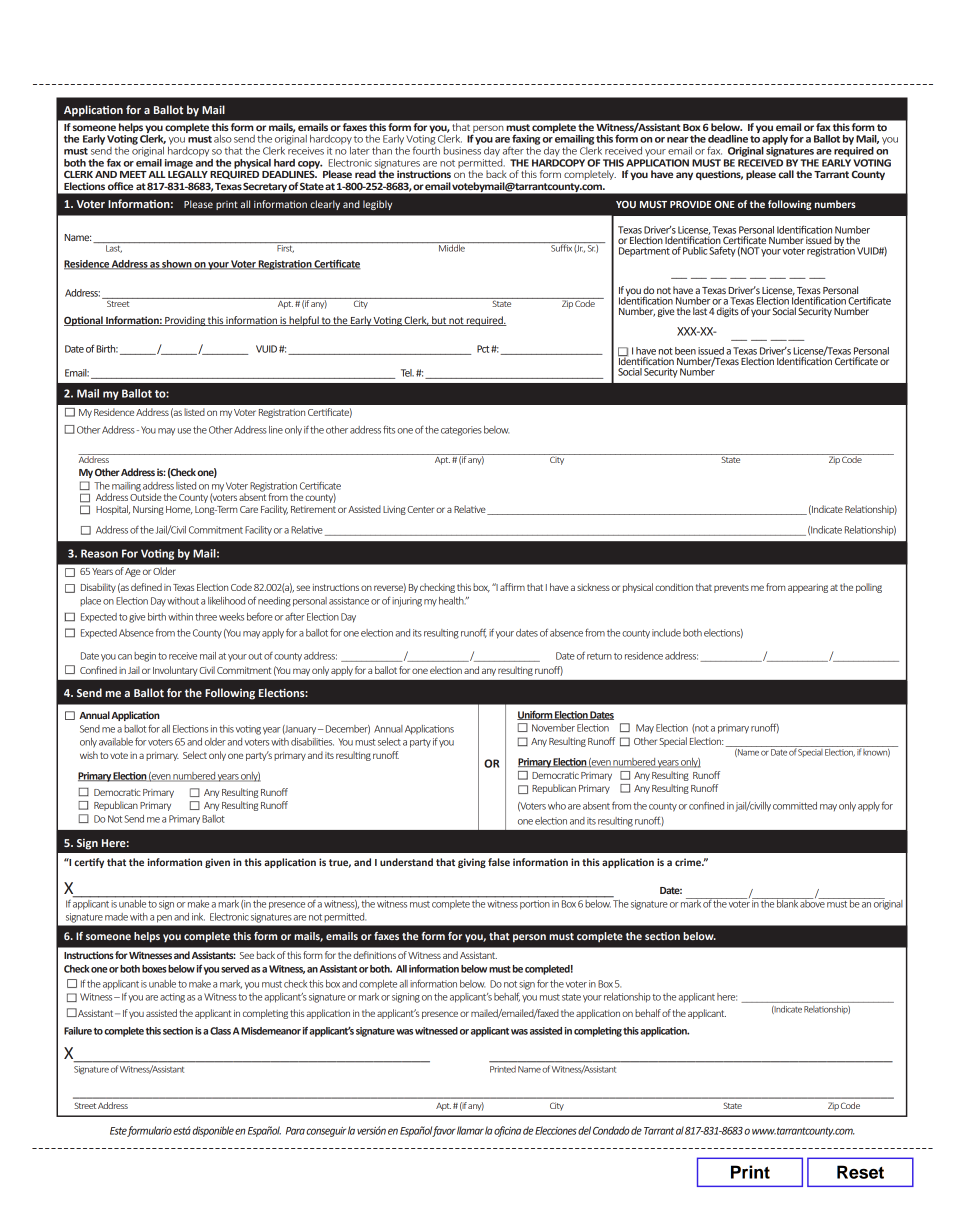 Image resolution: width=966 pixels, height=1232 pixels. I want to click on been, so click(685, 351).
